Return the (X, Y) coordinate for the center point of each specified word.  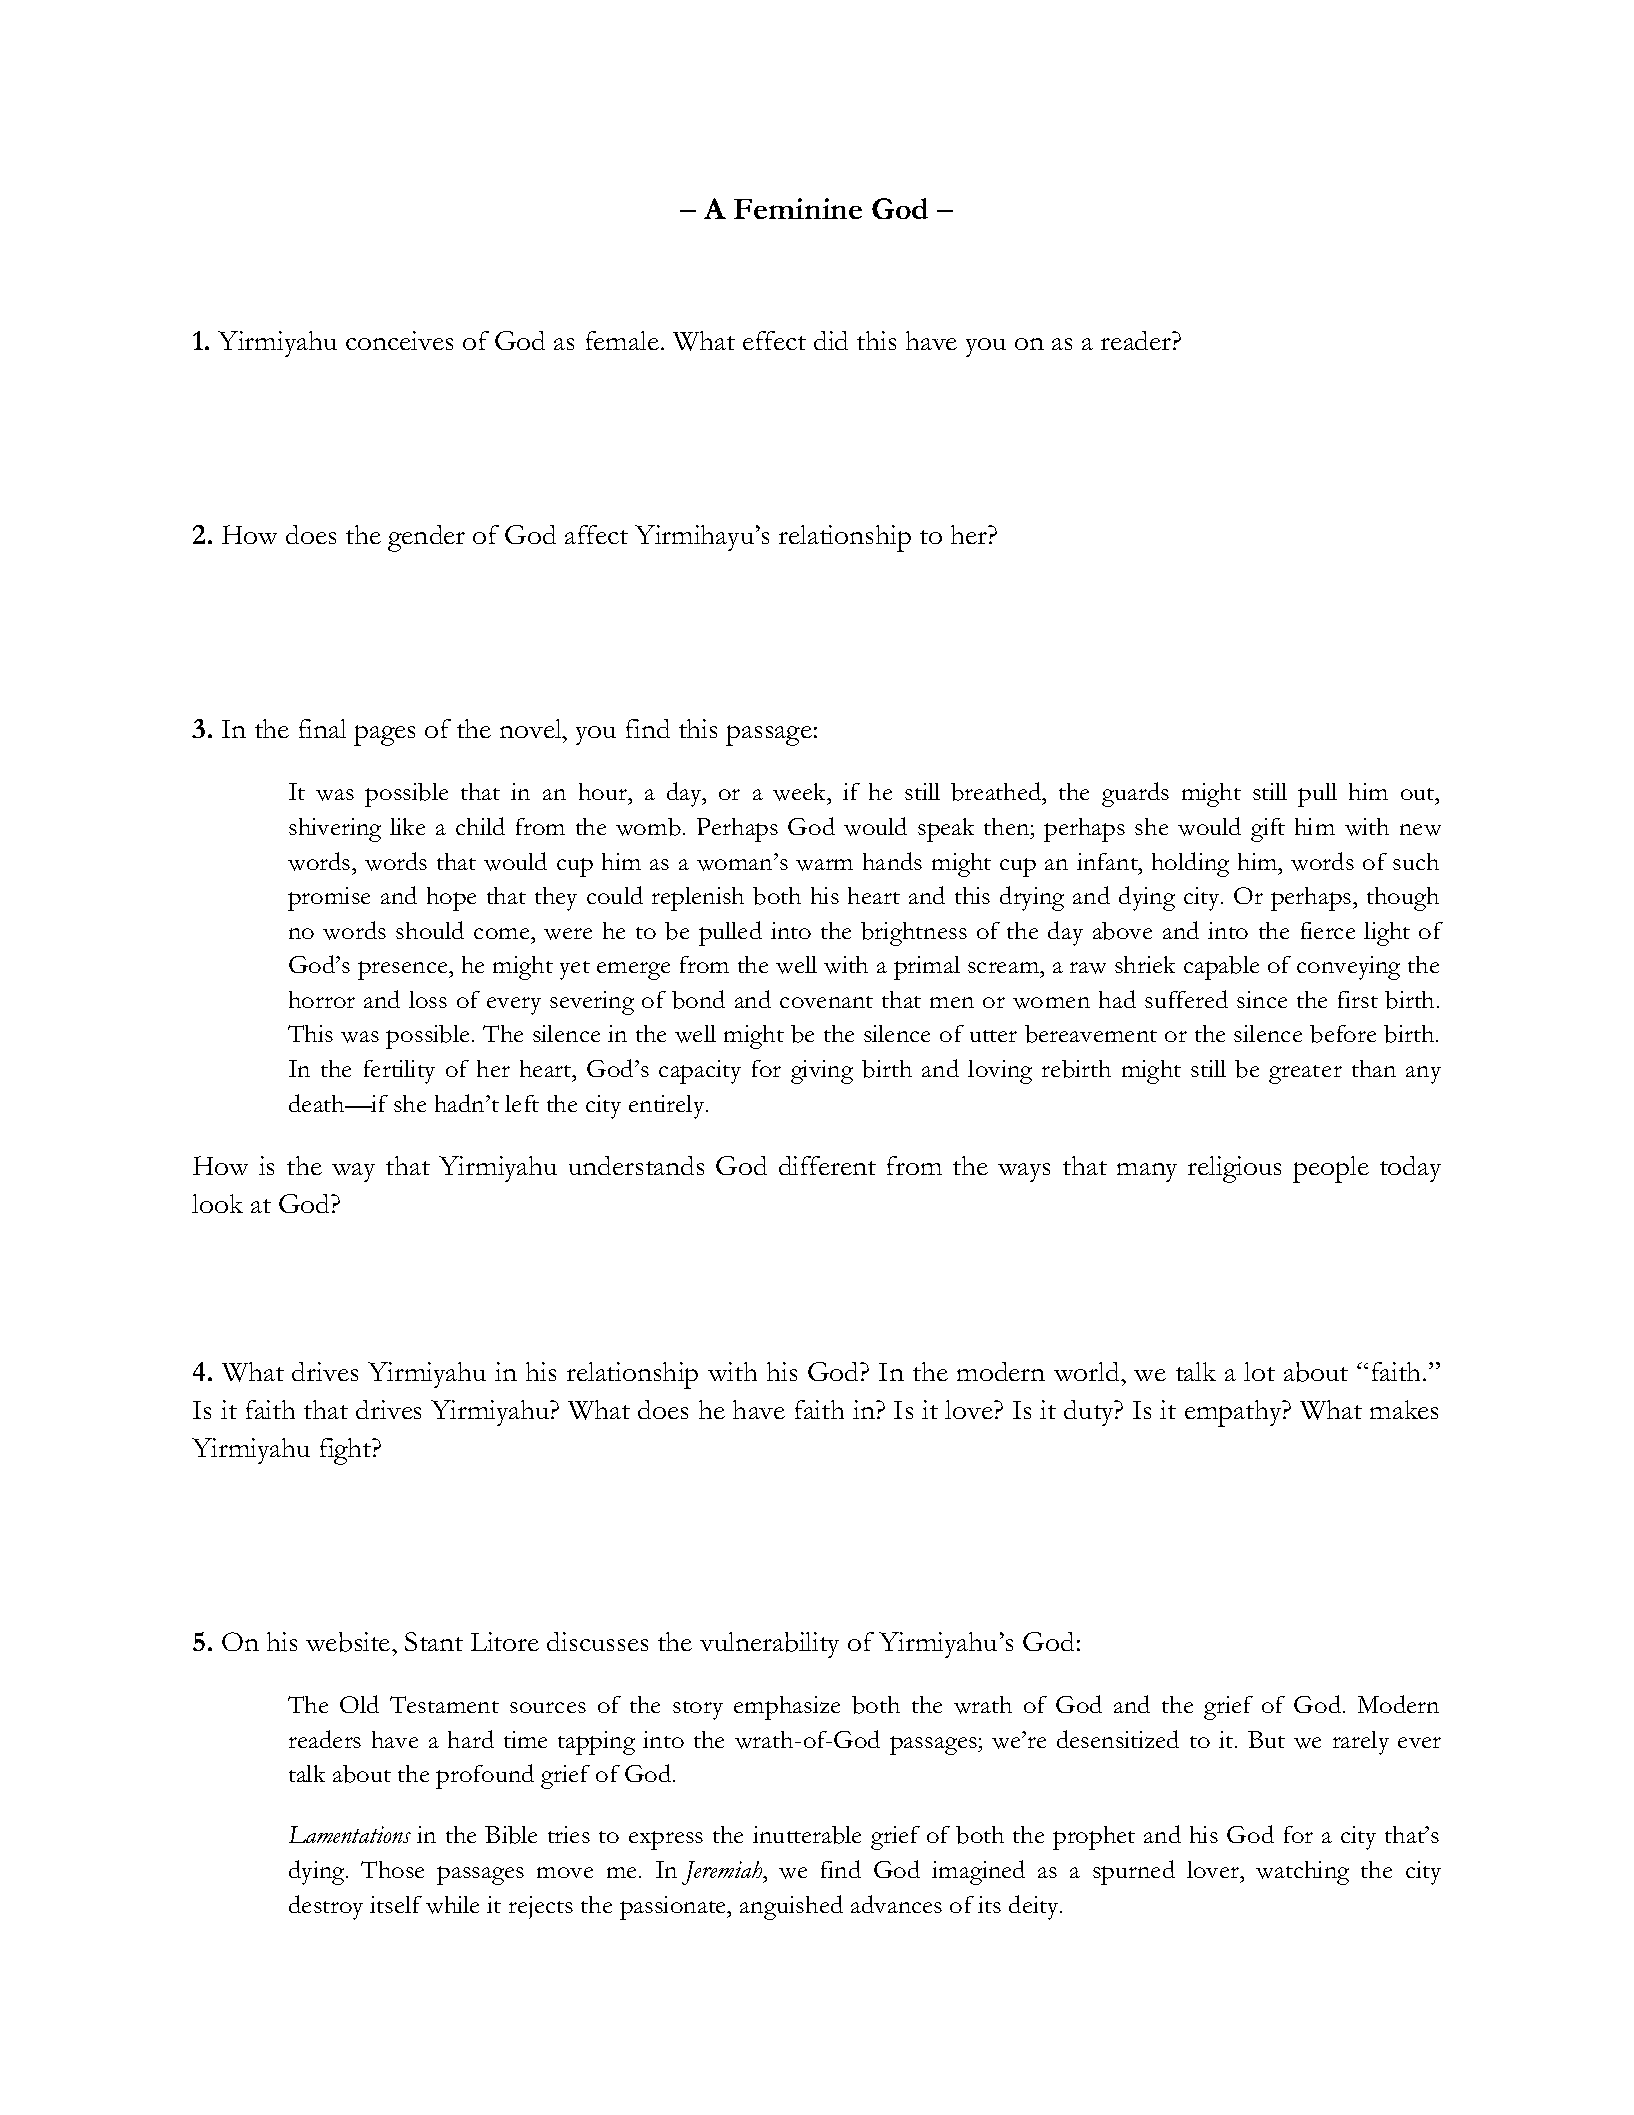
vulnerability (769, 1645)
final (322, 728)
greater (1305, 1074)
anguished (791, 1907)
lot (1259, 1371)
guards (1135, 794)
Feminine (798, 208)
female (622, 340)
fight (347, 1451)
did (831, 340)
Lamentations (350, 1834)
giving (822, 1072)
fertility (399, 1072)
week (801, 793)
